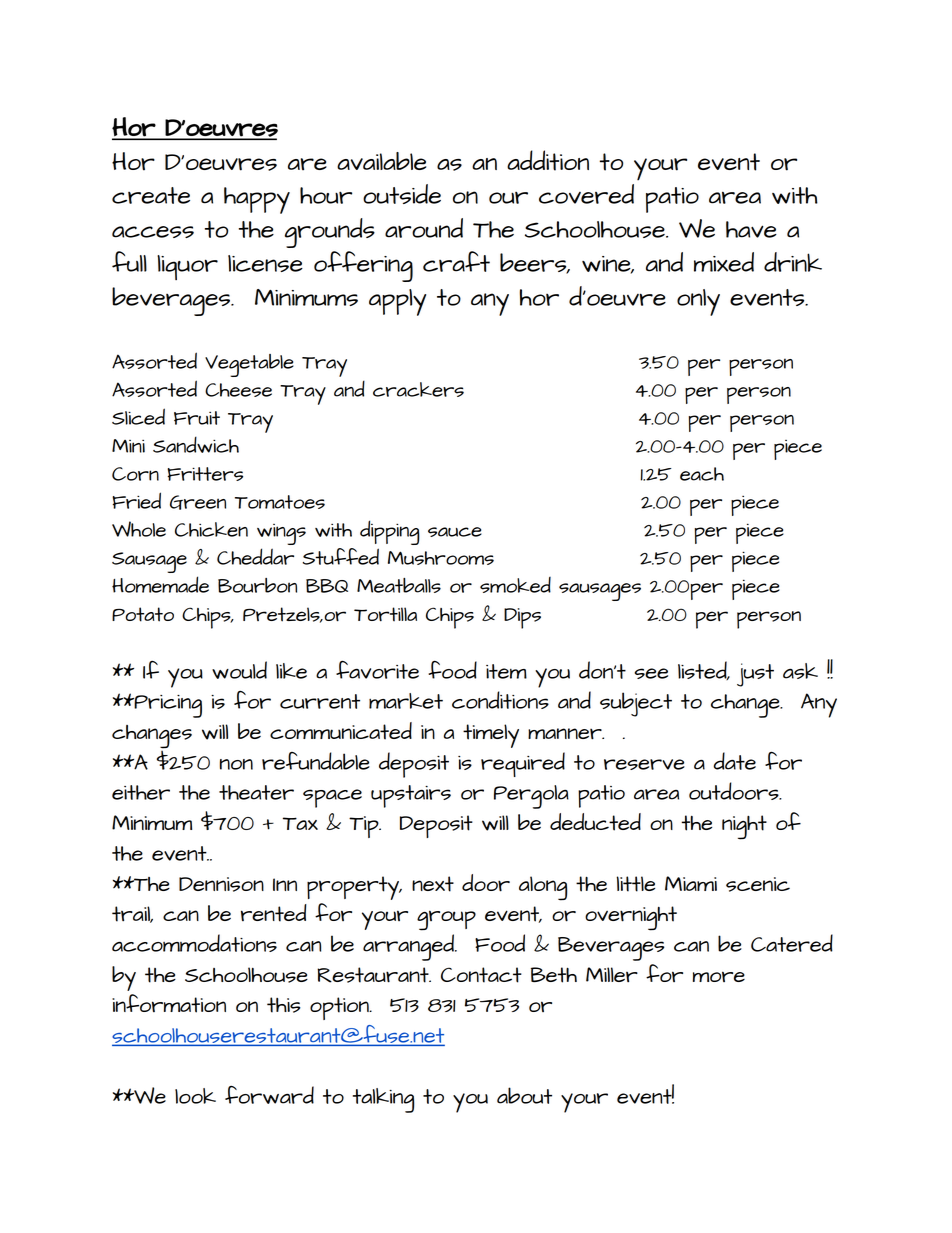 The image size is (952, 1233). I want to click on each, so click(702, 474).
